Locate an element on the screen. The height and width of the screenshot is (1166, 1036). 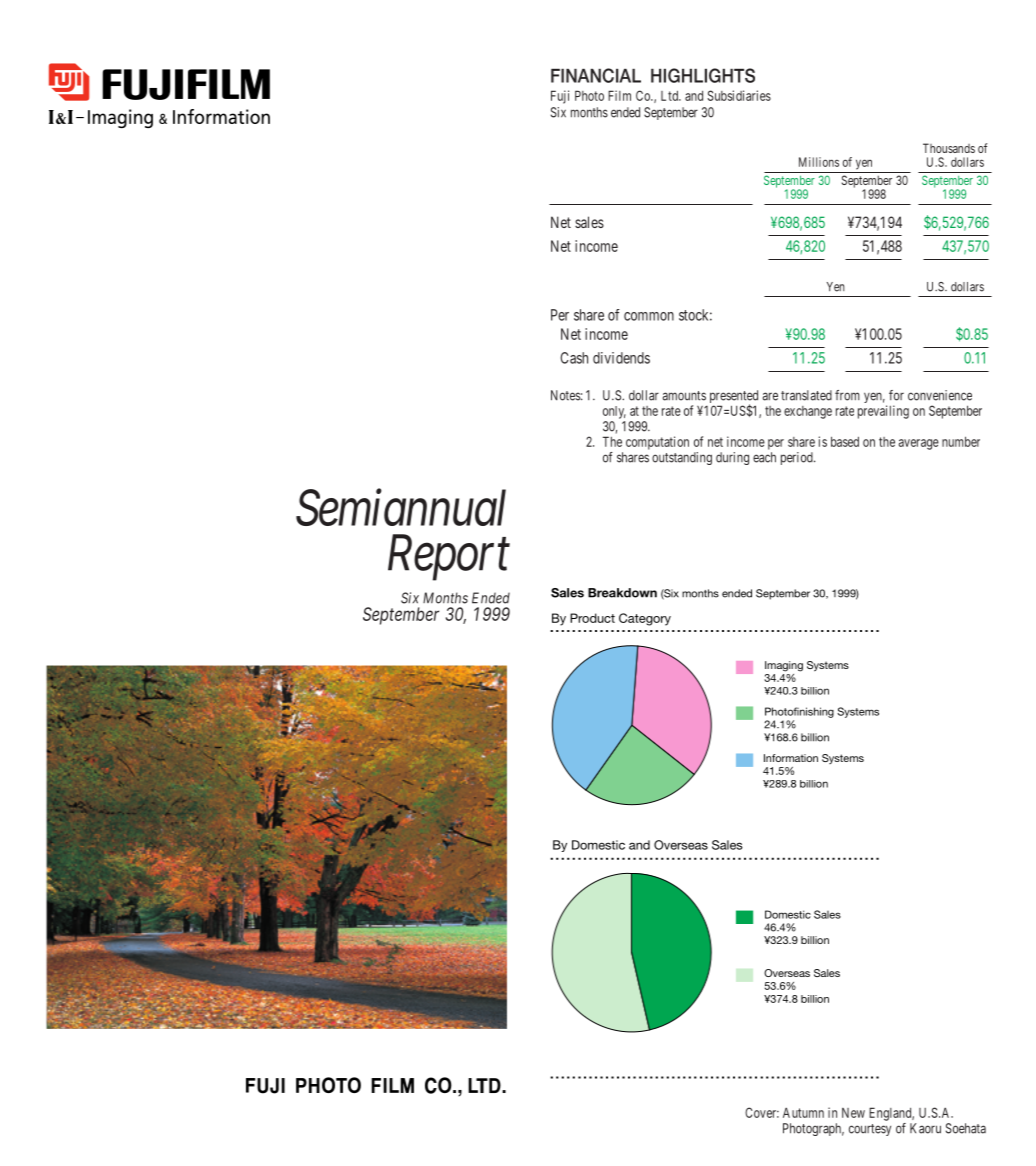
Thousands is located at coordinates (949, 148).
